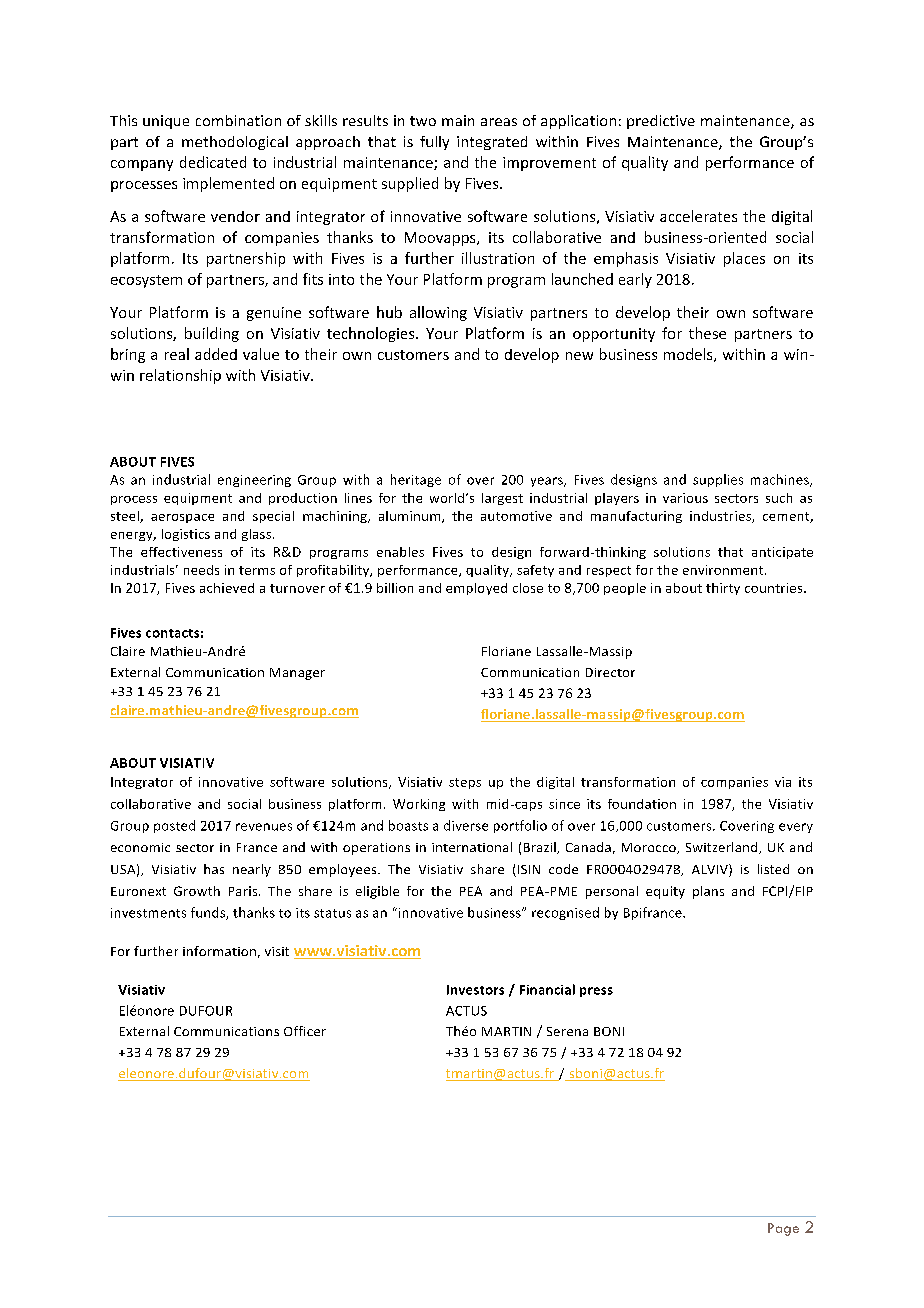  Describe the element at coordinates (723, 589) in the screenshot. I see `thirty` at that location.
